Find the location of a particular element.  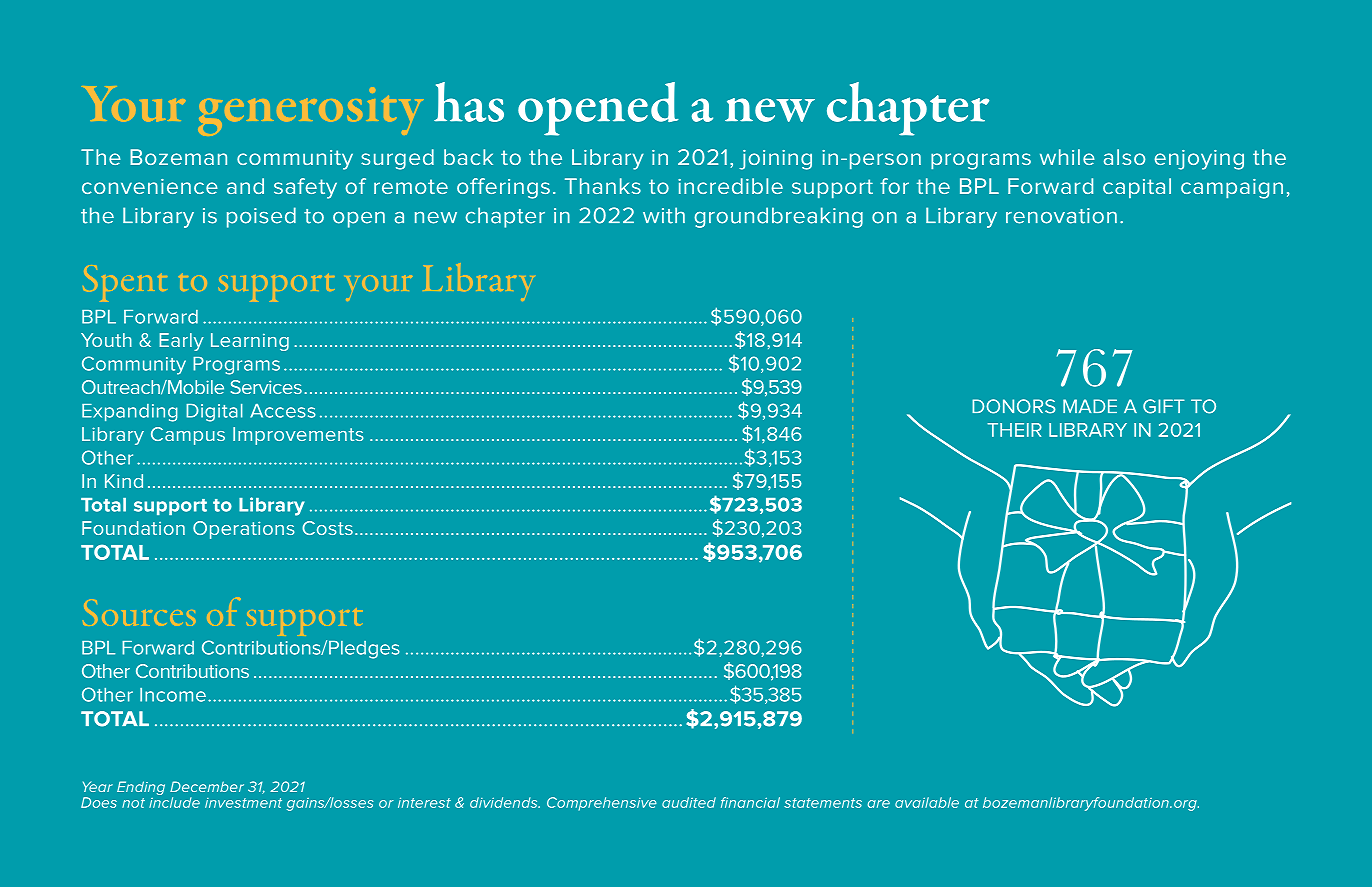

made is located at coordinates (1090, 406).
